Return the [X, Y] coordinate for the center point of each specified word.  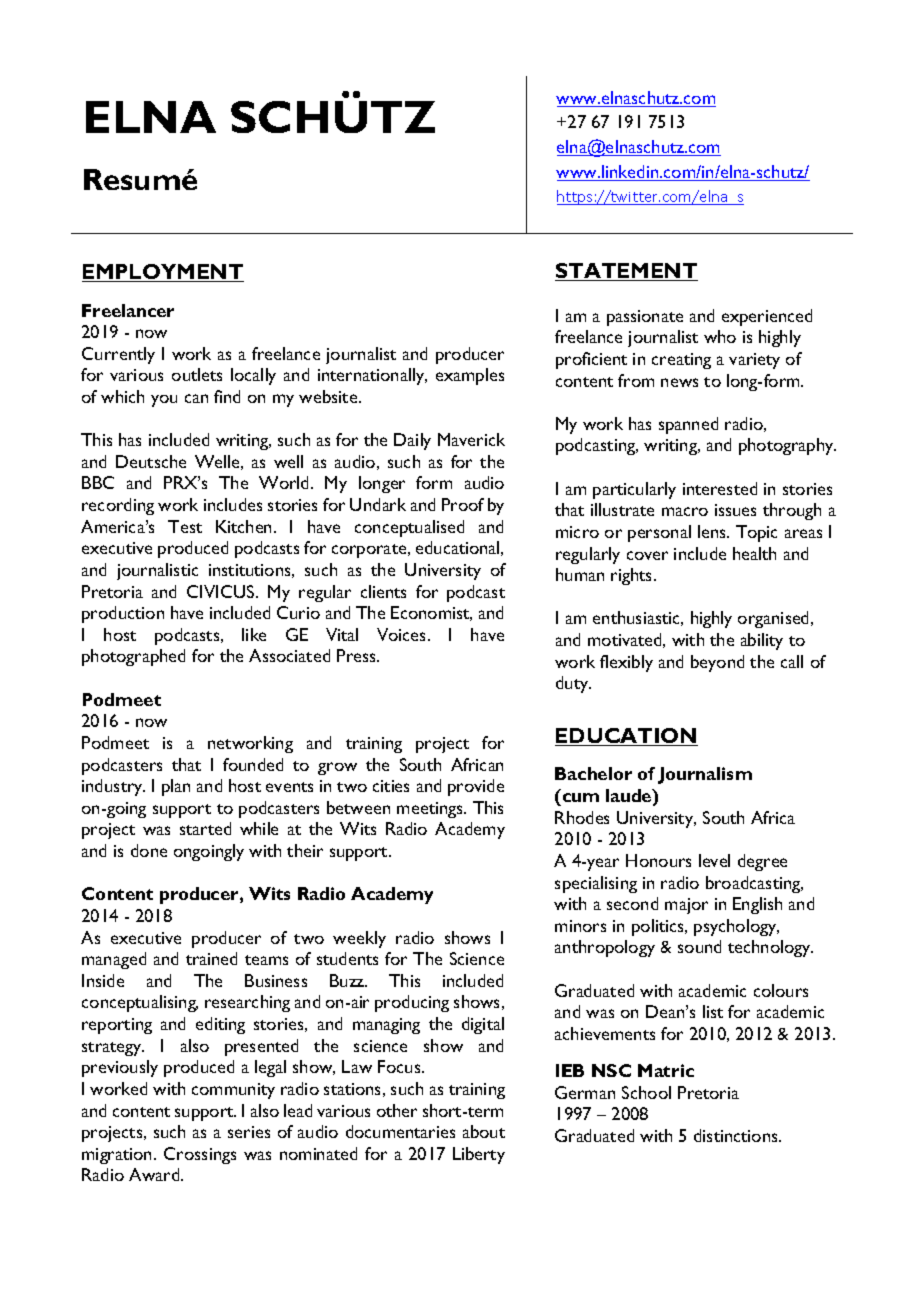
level [714, 860]
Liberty [479, 1155]
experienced [767, 317]
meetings [431, 810]
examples [470, 376]
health [754, 553]
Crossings [200, 1155]
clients [383, 591]
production [123, 614]
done [149, 850]
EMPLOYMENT [163, 273]
